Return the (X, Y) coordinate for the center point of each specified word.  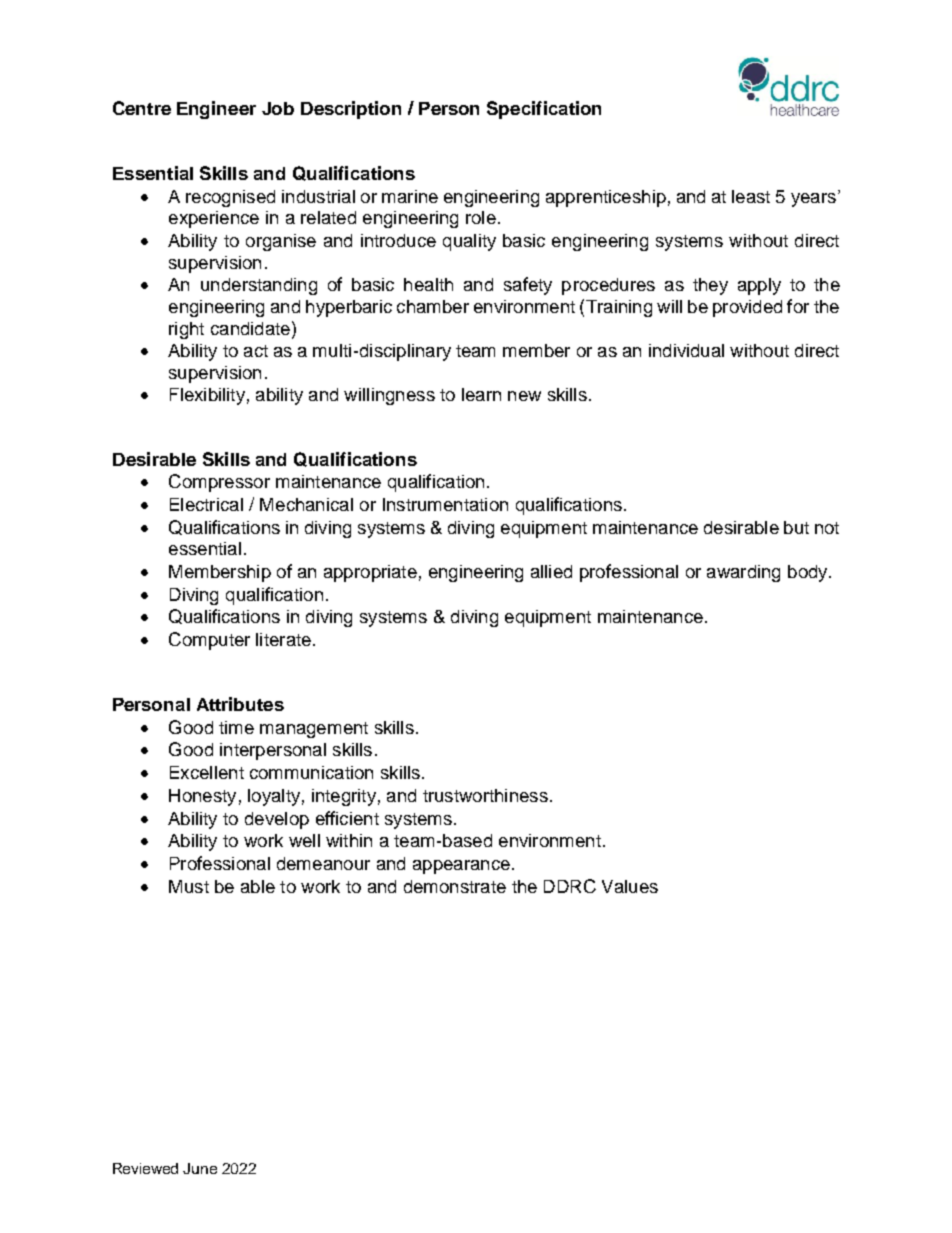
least (751, 196)
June (200, 1168)
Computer (209, 641)
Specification (544, 110)
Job (278, 108)
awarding (743, 573)
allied (551, 571)
